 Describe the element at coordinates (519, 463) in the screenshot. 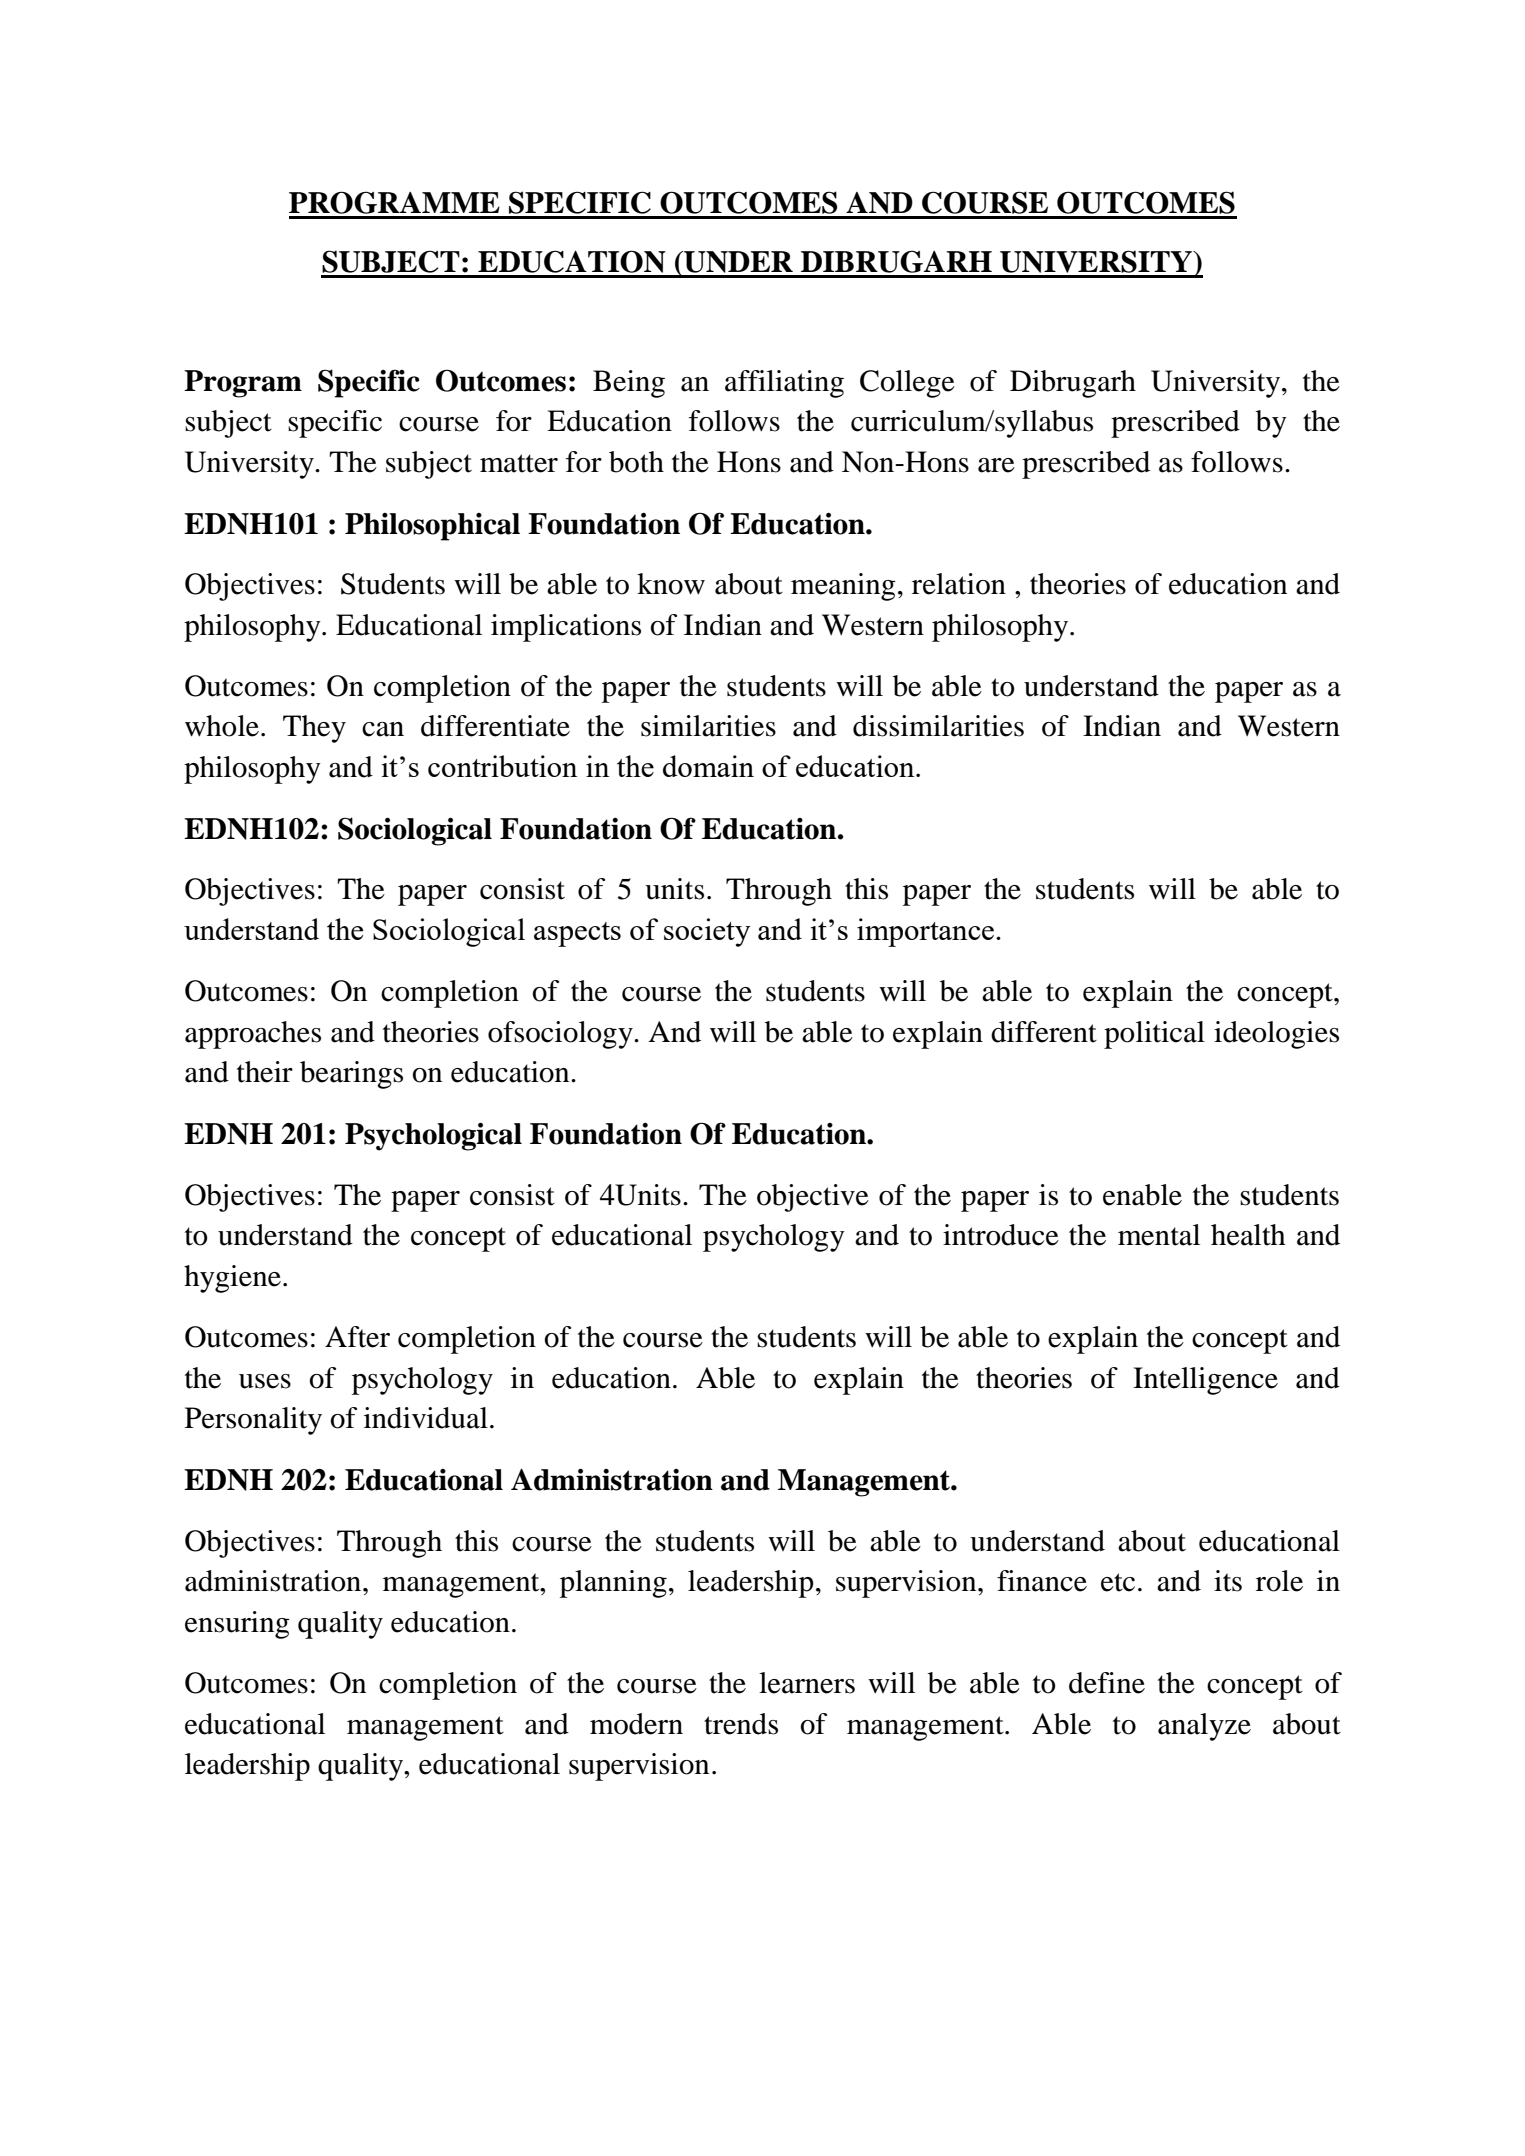

I see `matter` at that location.
